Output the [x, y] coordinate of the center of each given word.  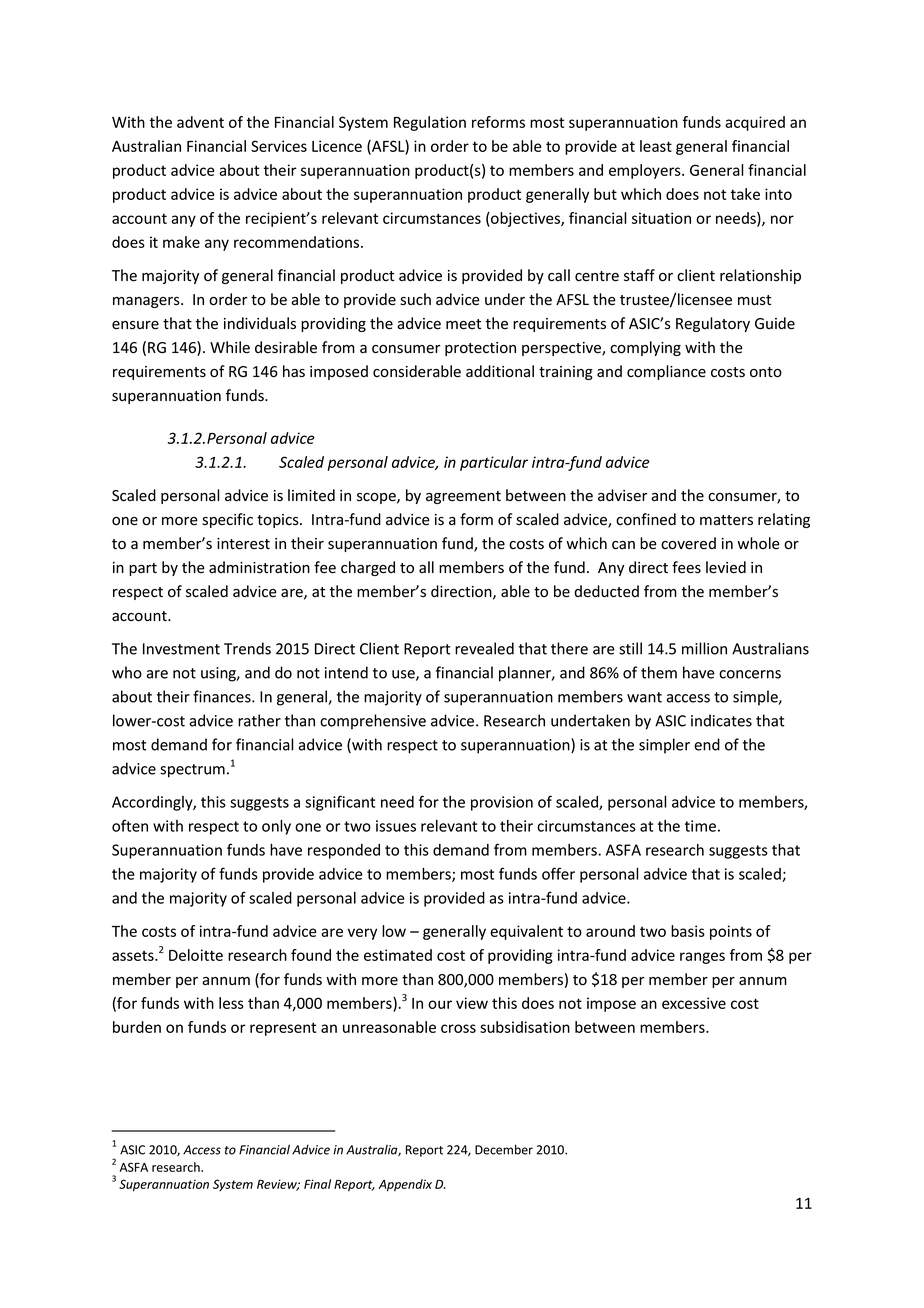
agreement [463, 497]
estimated [398, 955]
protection [480, 349]
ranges [702, 958]
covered [688, 543]
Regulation [430, 123]
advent [200, 122]
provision [502, 803]
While [230, 347]
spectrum [192, 771]
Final [317, 1184]
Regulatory [713, 324]
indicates [721, 720]
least [656, 146]
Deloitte [196, 955]
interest [243, 544]
